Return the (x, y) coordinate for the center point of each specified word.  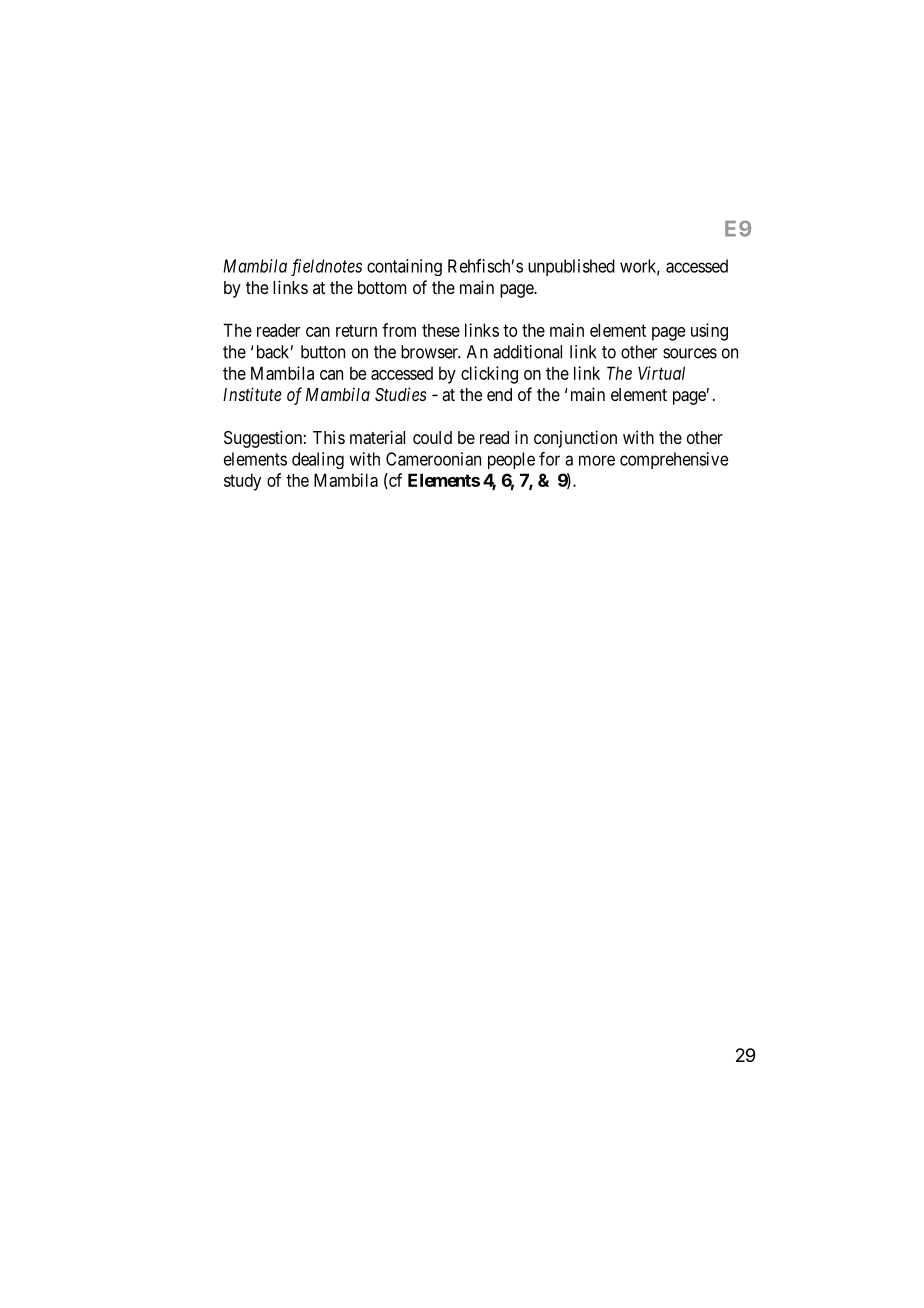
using (709, 332)
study (242, 482)
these (441, 330)
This (329, 437)
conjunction (575, 439)
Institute (252, 394)
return (356, 330)
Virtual (661, 373)
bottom (382, 287)
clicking (489, 375)
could (432, 437)
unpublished (571, 267)
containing (404, 267)
